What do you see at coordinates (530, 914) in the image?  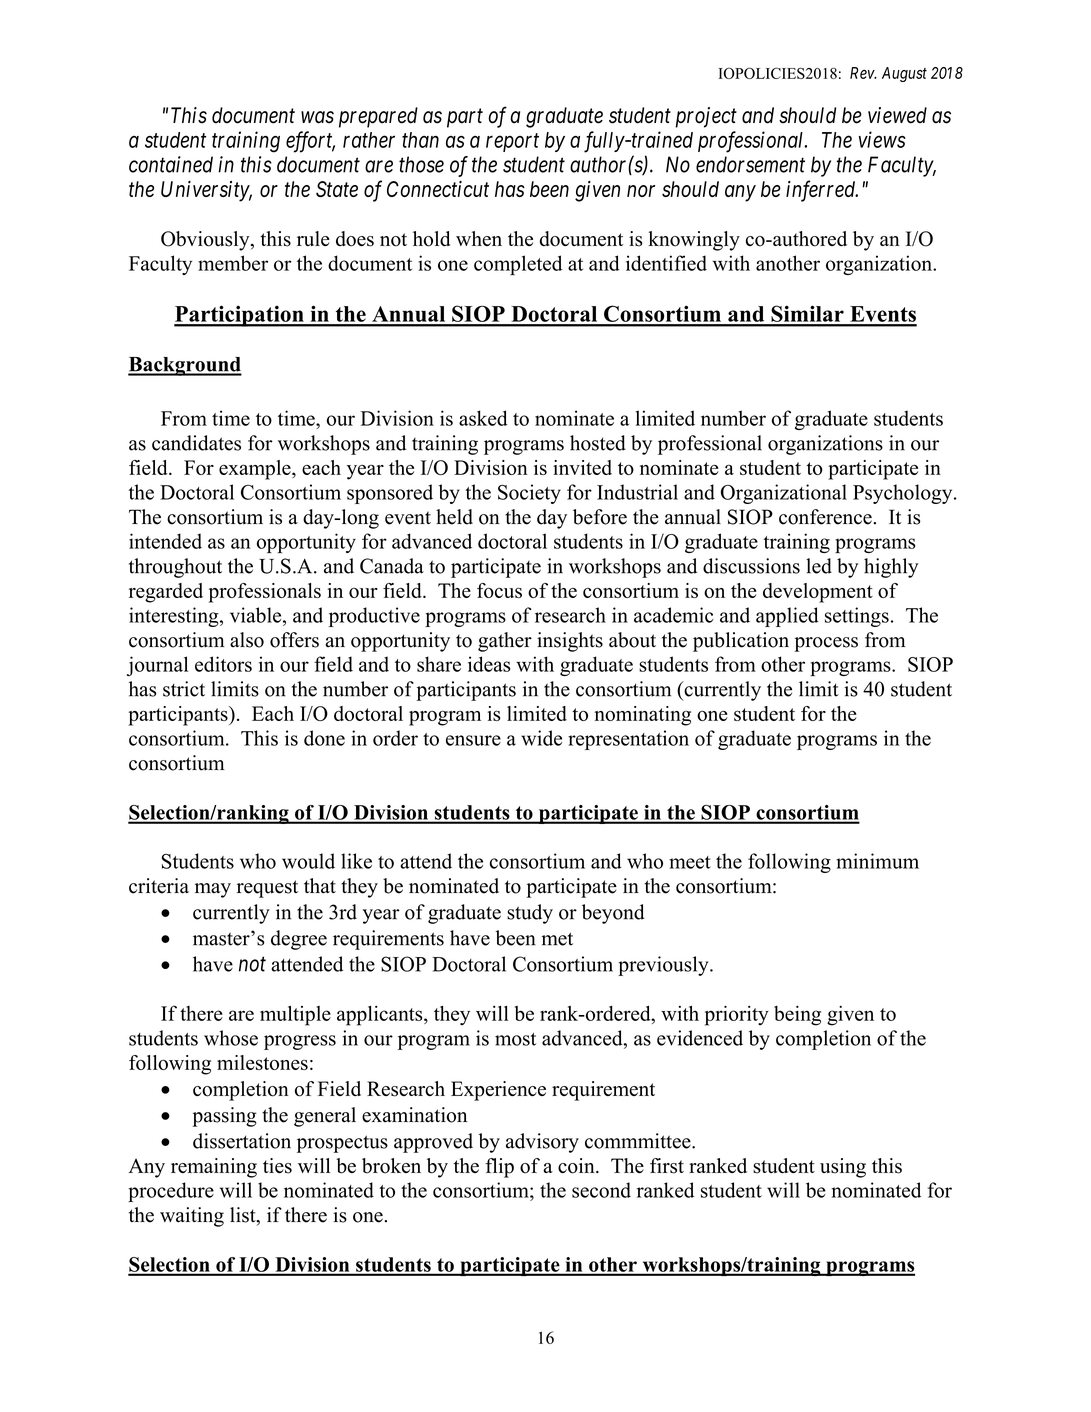 I see `study` at bounding box center [530, 914].
